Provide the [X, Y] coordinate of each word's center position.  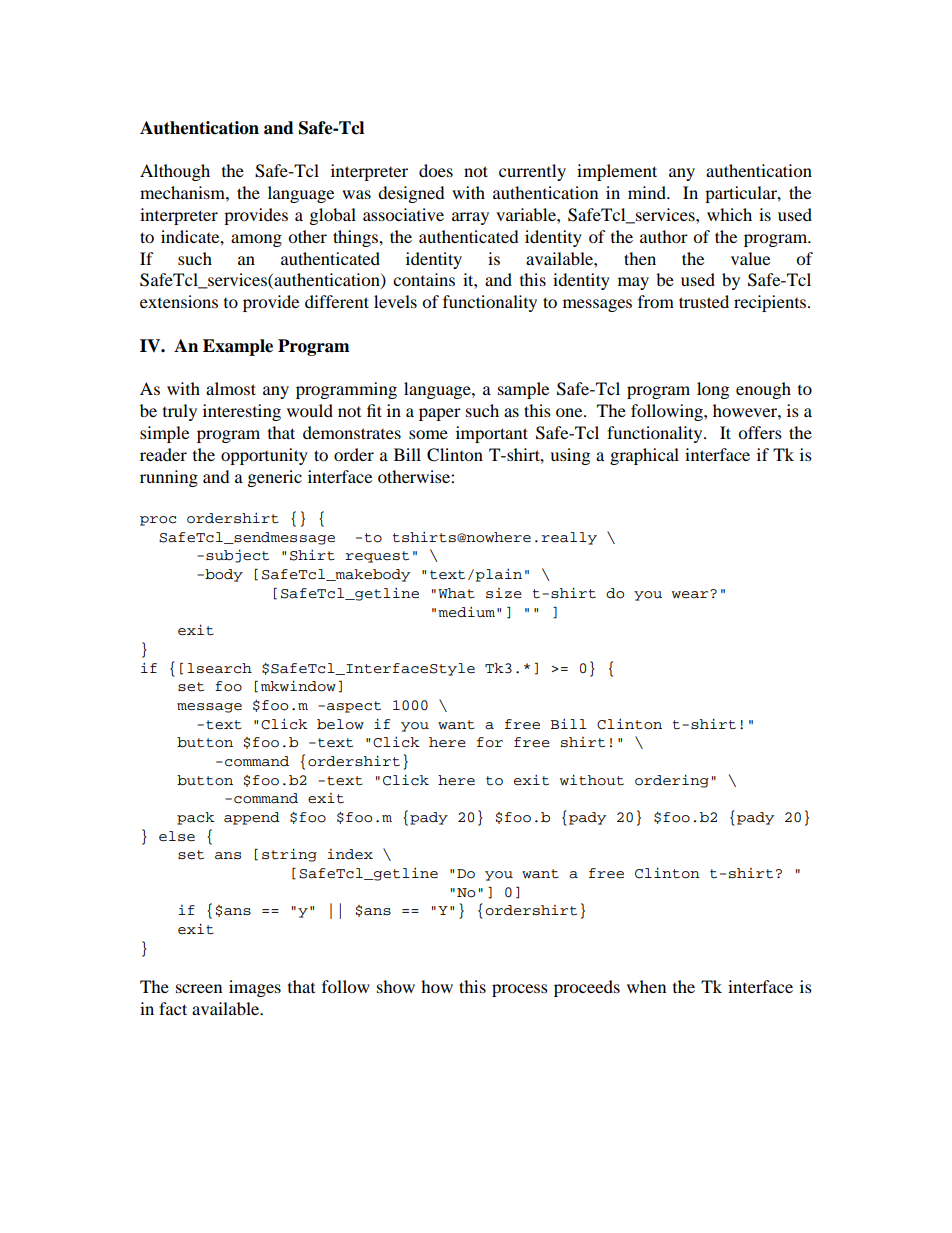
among [256, 240]
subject [237, 556]
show [396, 986]
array [470, 218]
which [729, 214]
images [255, 988]
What [456, 593]
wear [691, 594]
